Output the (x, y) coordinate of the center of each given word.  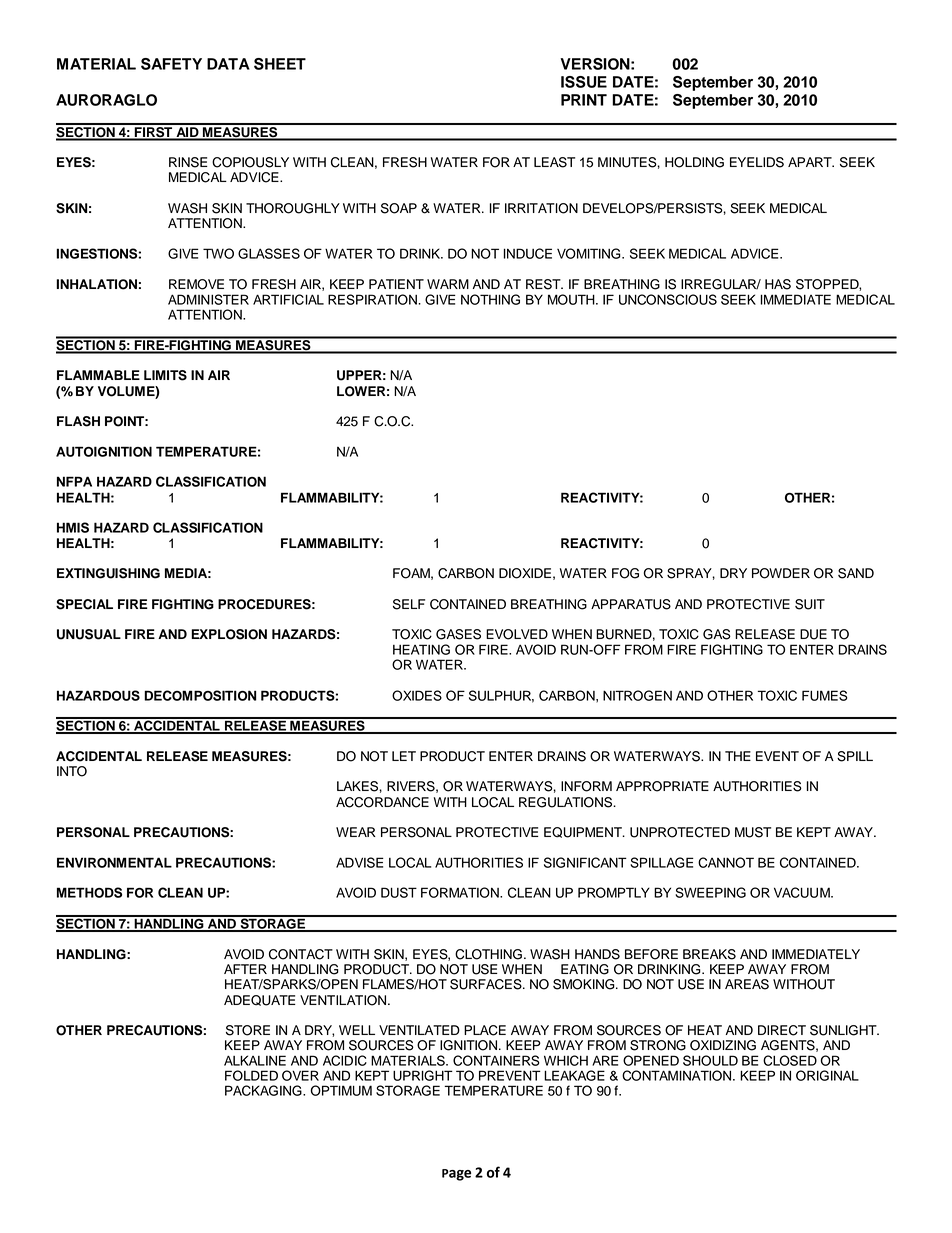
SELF (409, 604)
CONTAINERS (496, 1060)
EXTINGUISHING (108, 573)
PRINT (584, 100)
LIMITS (165, 375)
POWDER (781, 573)
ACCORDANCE (382, 802)
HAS (778, 284)
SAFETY (171, 64)
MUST (753, 832)
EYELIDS (757, 162)
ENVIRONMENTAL (114, 862)
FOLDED (251, 1075)
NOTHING (490, 299)
